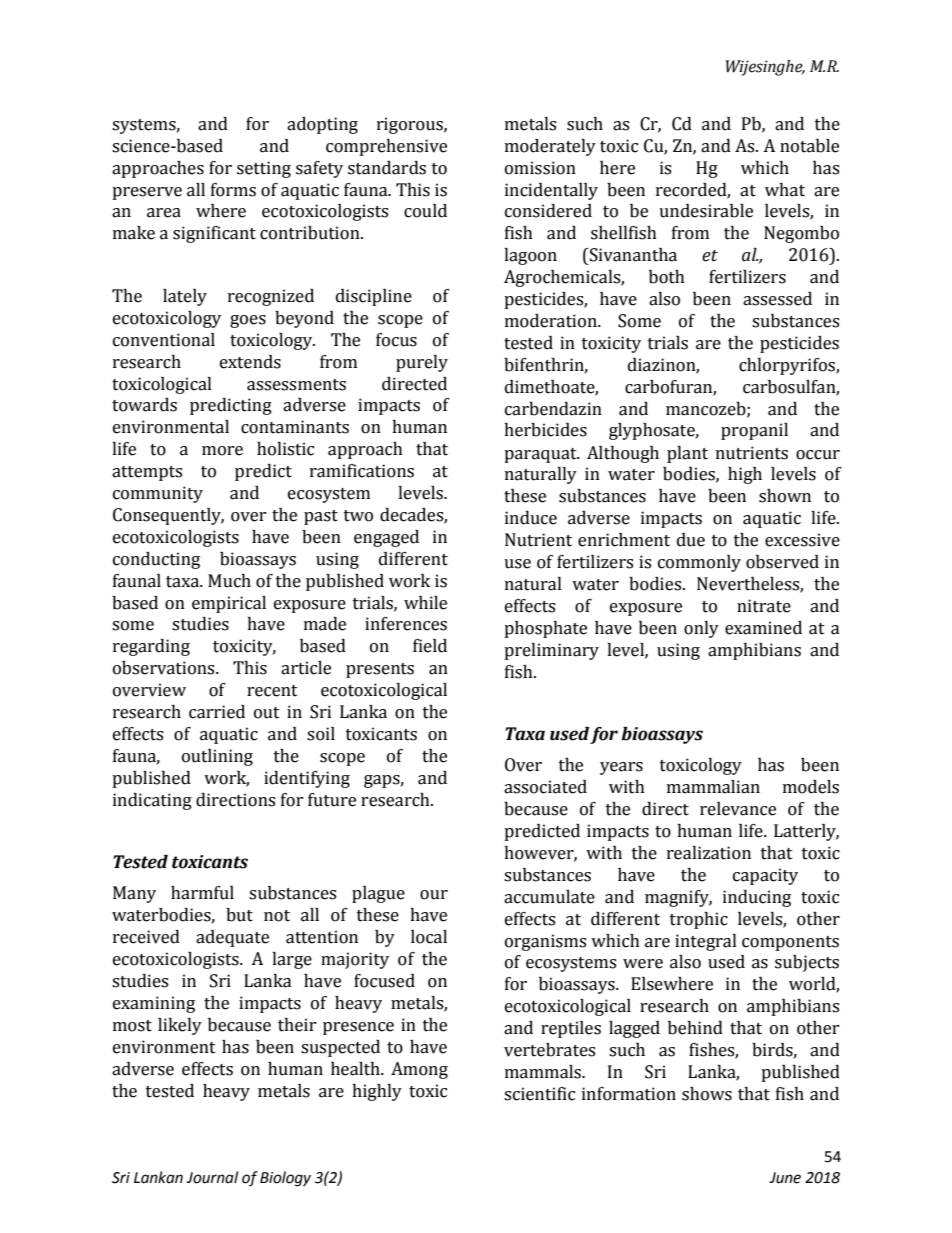 This image has width=952, height=1233. What do you see at coordinates (738, 809) in the image?
I see `relevance` at bounding box center [738, 809].
